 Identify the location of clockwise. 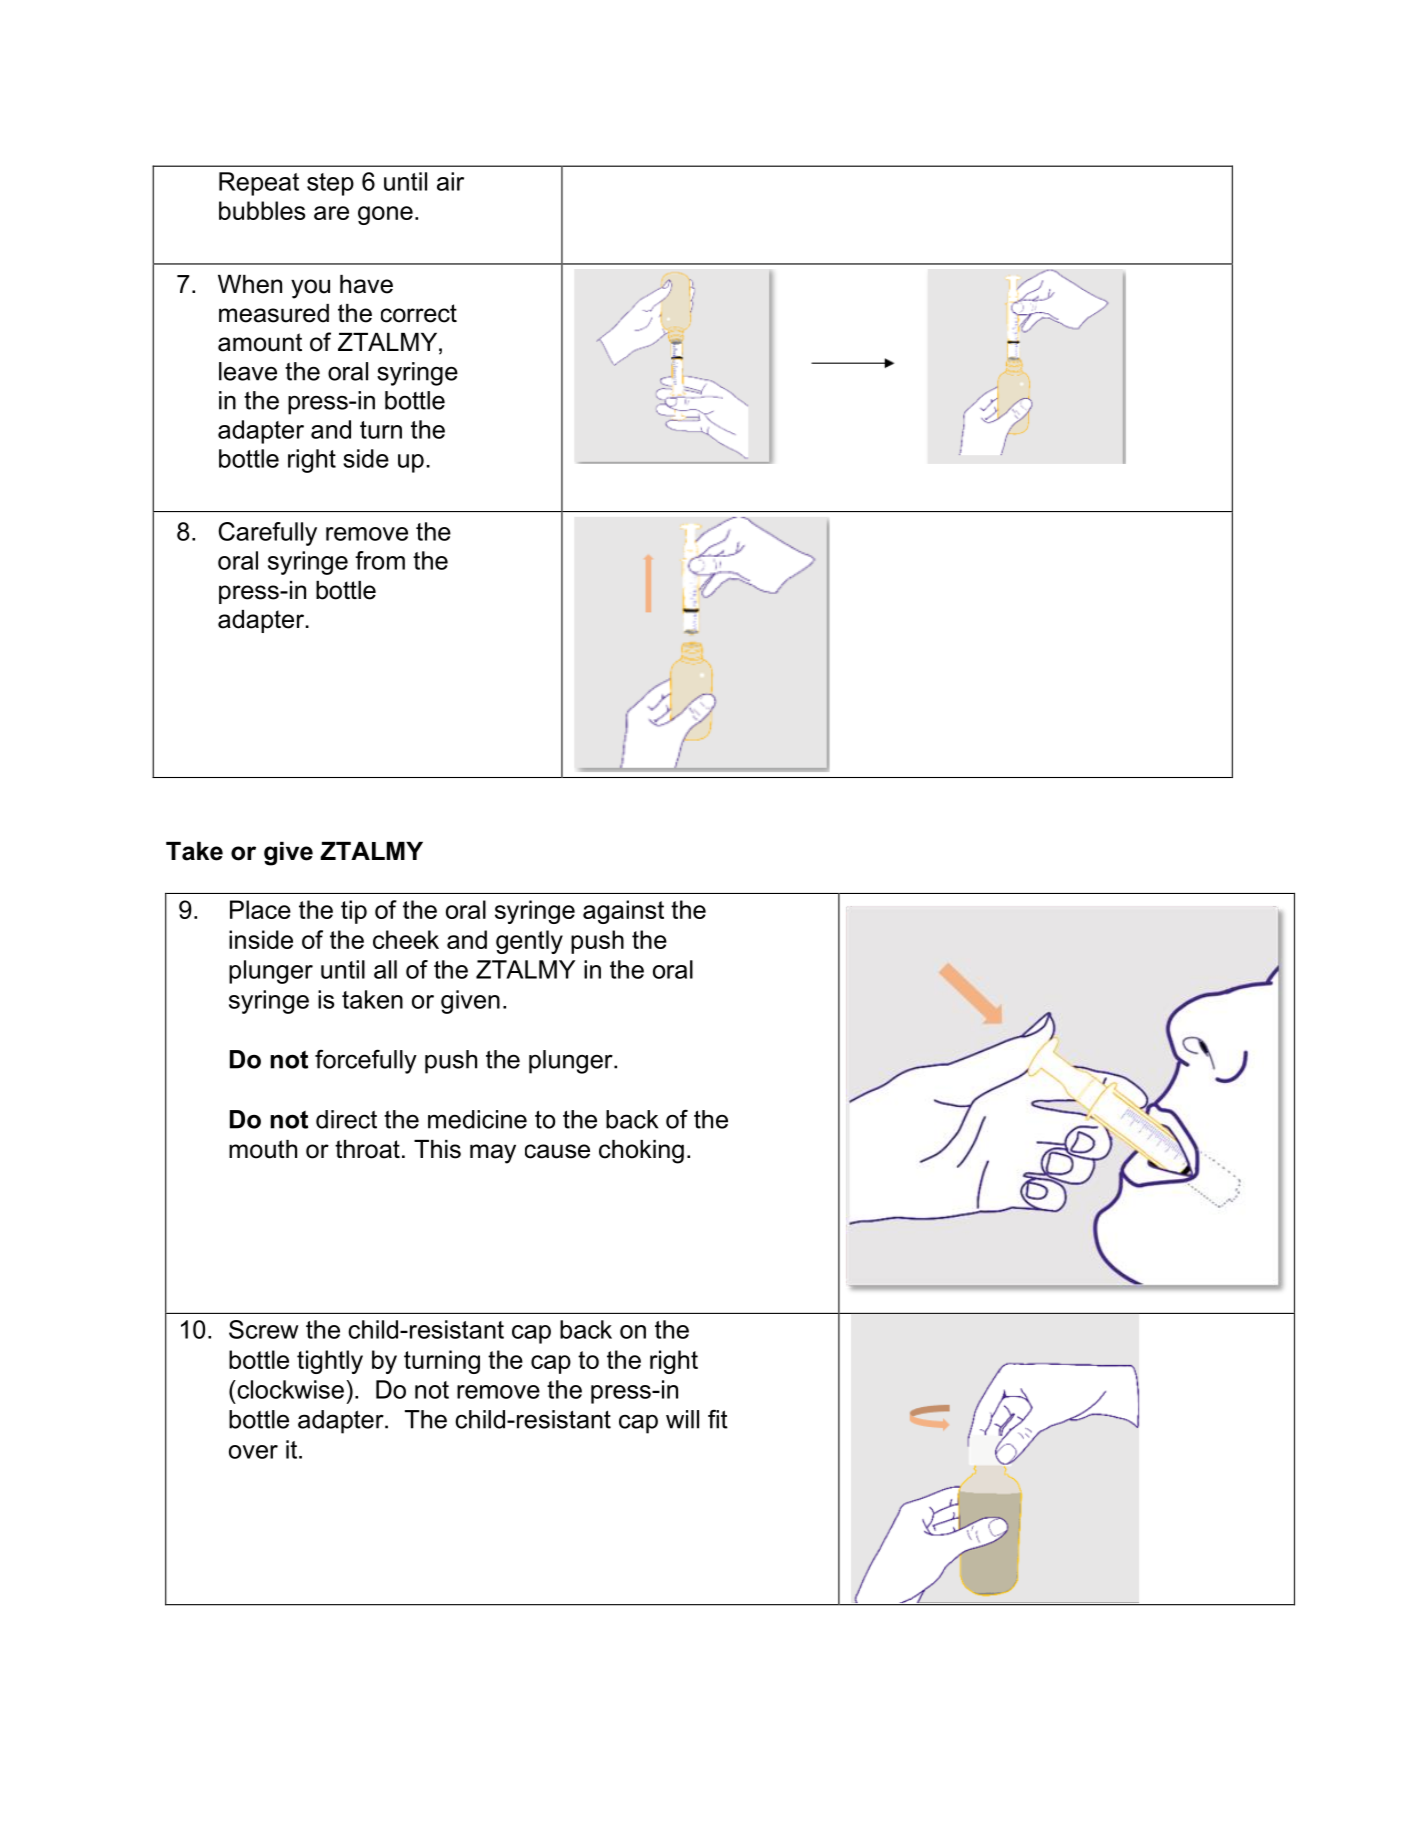
(289, 1389).
